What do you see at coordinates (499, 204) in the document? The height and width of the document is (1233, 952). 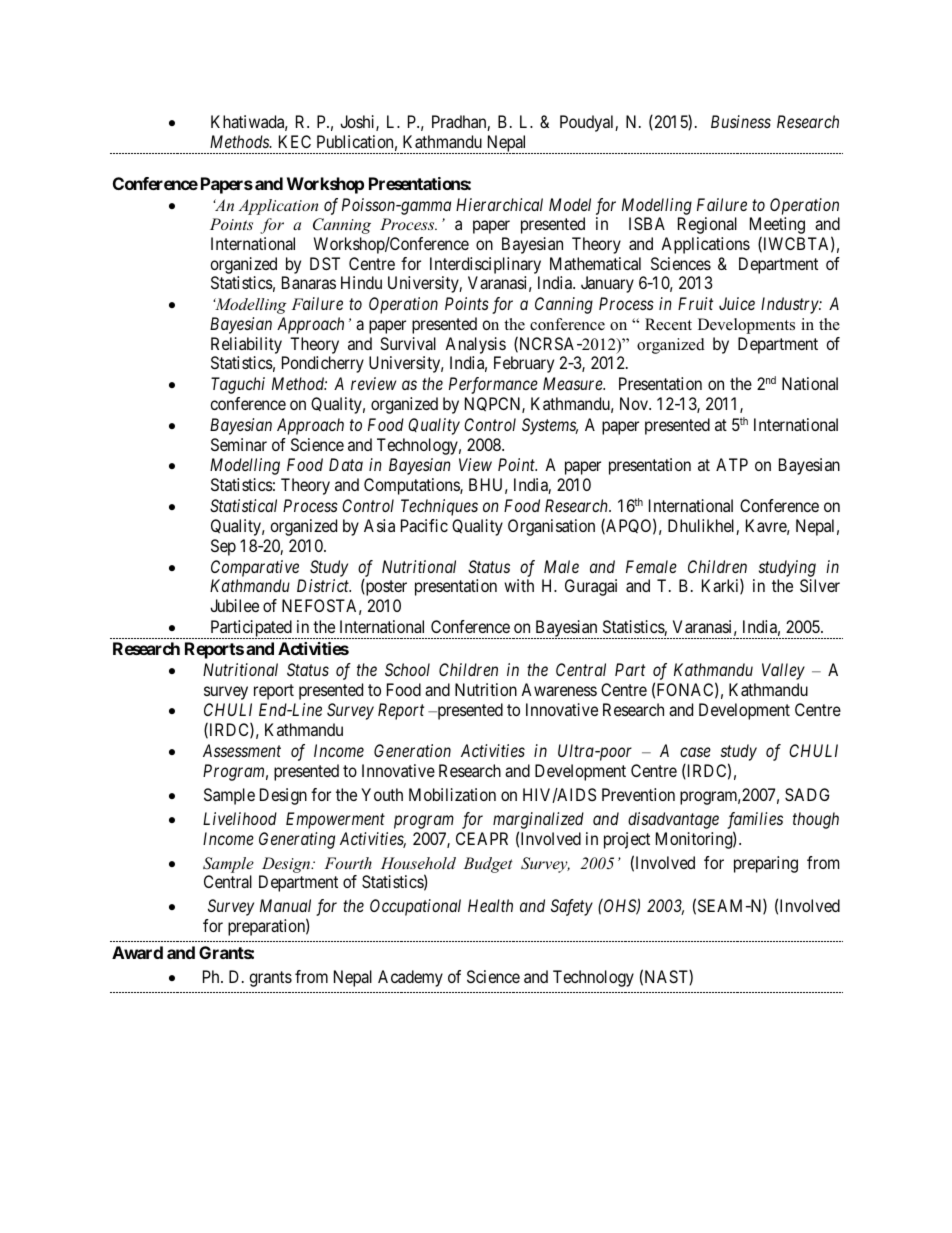 I see `Hierarchical` at bounding box center [499, 204].
